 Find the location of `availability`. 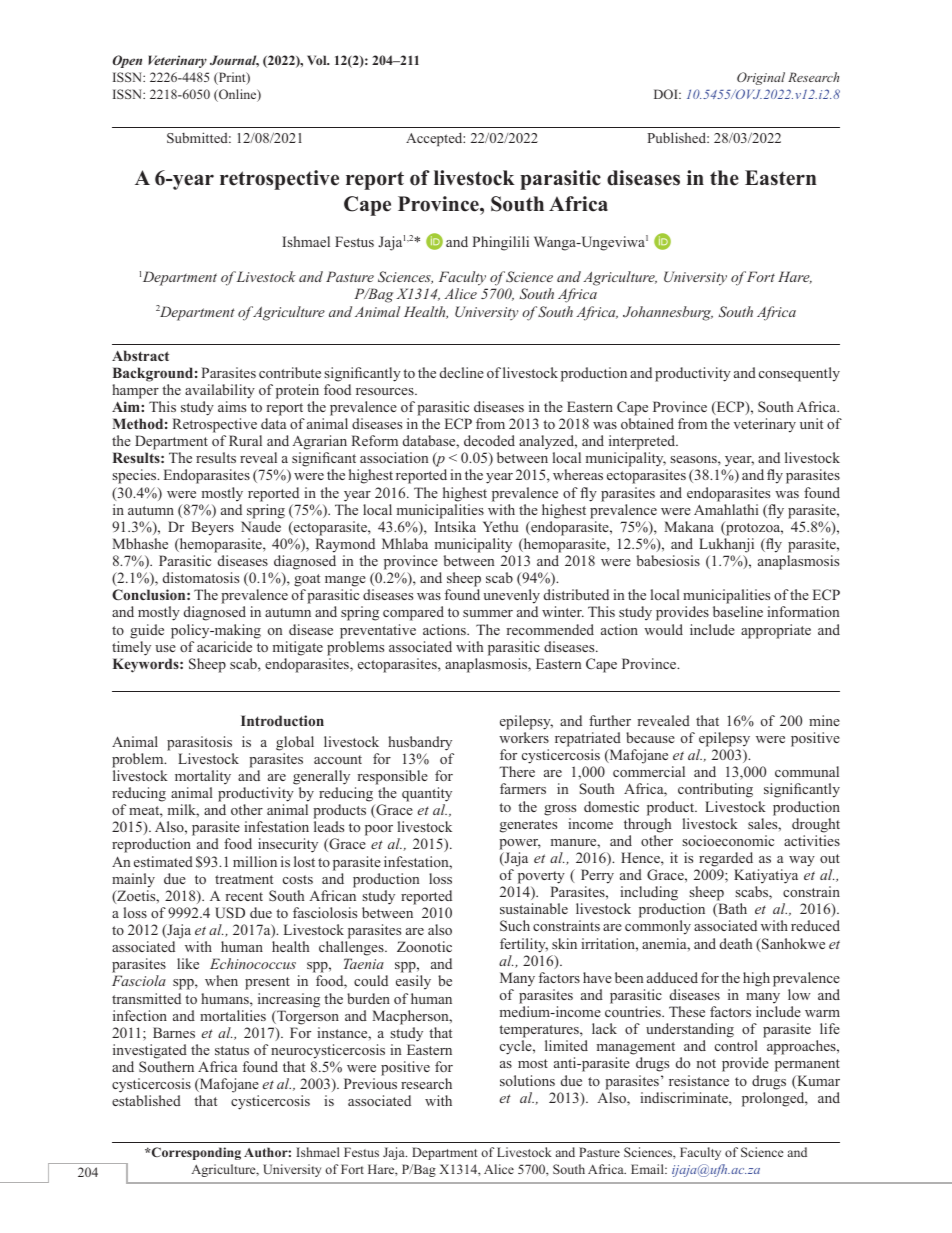

availability is located at coordinates (220, 391).
